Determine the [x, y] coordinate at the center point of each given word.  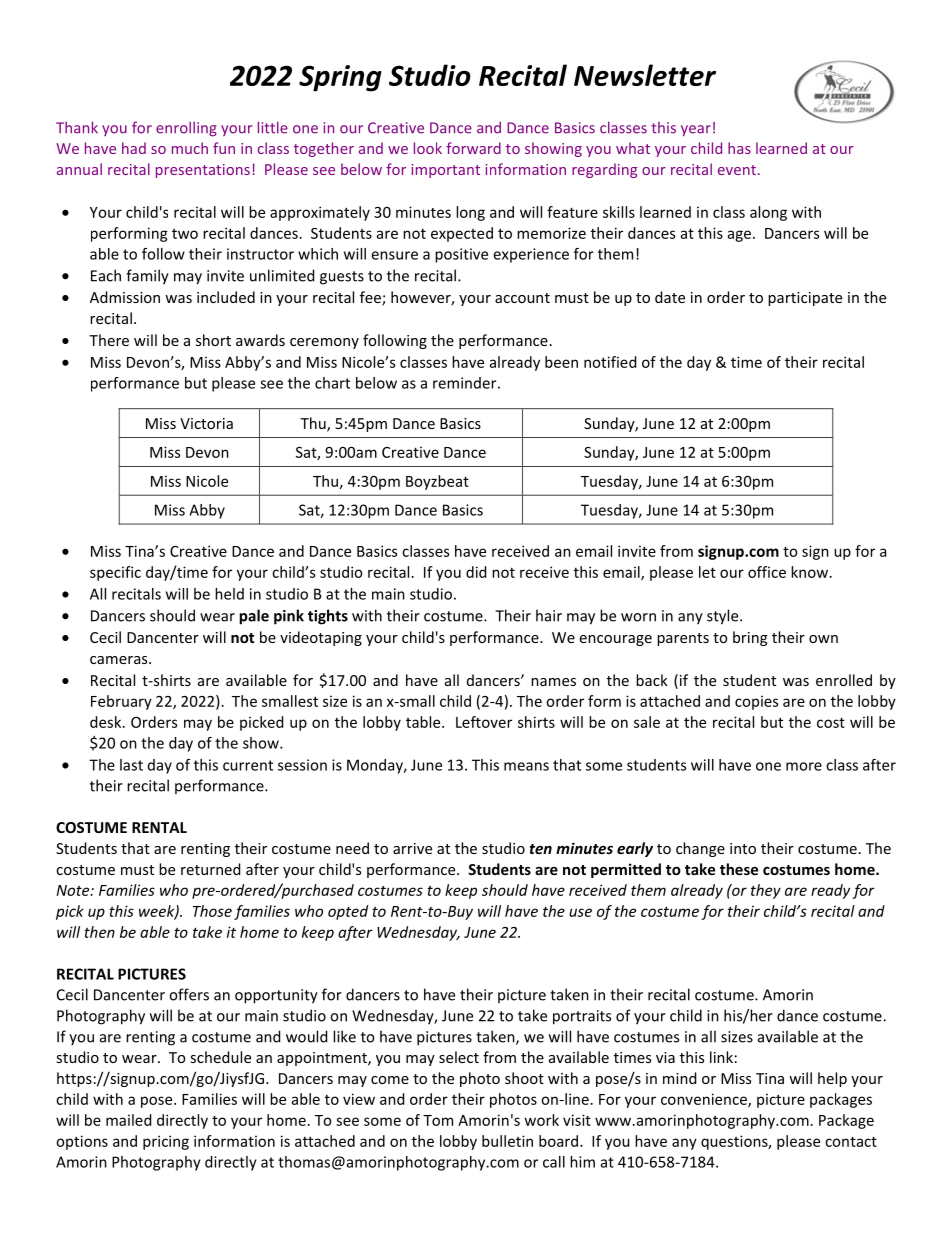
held [229, 594]
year [696, 130]
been [561, 362]
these [739, 869]
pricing [166, 1142]
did [476, 572]
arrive [412, 848]
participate [805, 299]
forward [473, 148]
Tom [438, 1120]
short [213, 340]
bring [750, 638]
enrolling [186, 128]
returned [210, 869]
